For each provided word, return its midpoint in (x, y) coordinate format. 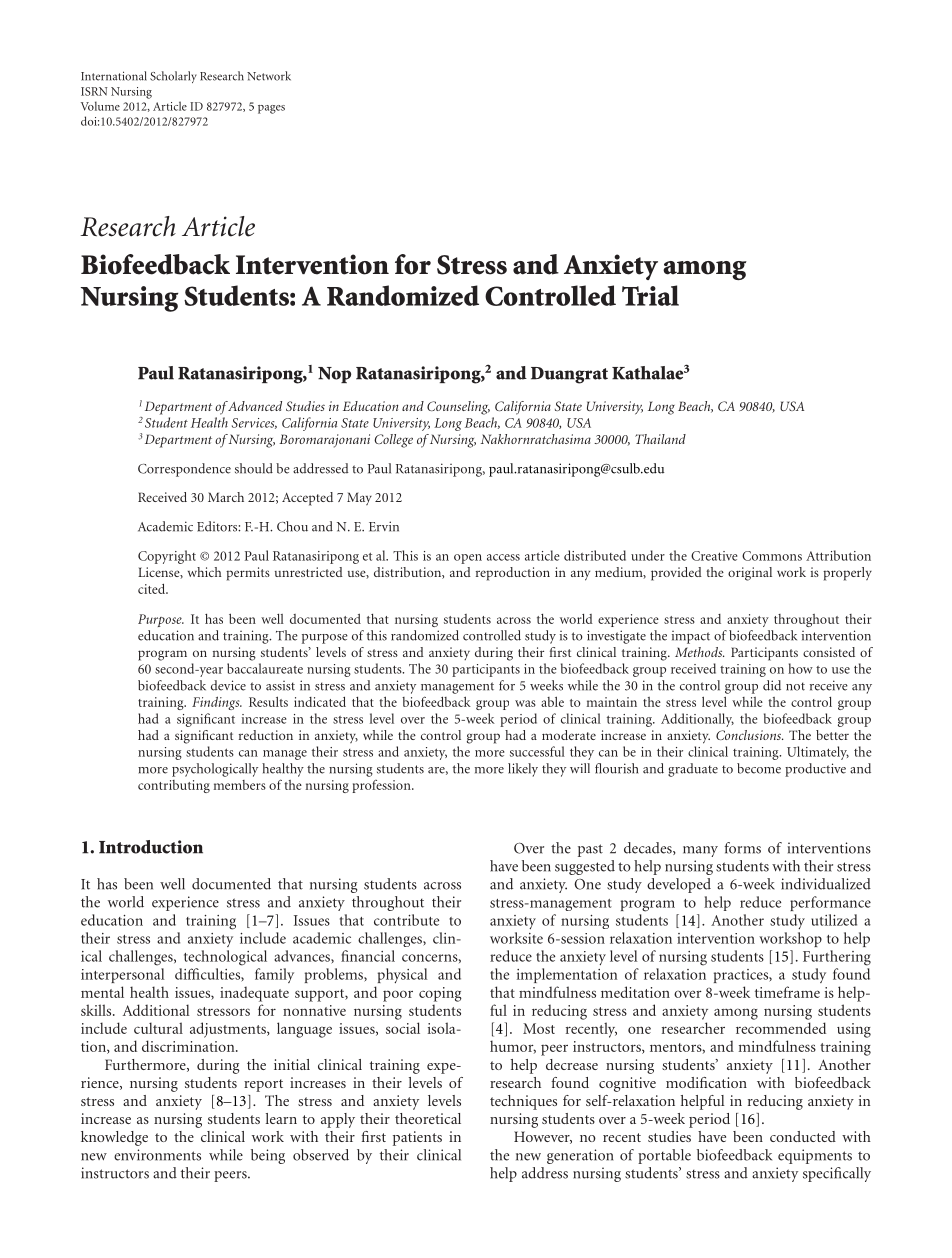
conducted (803, 1136)
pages (271, 109)
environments (157, 1155)
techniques (523, 1102)
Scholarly (173, 77)
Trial (650, 295)
